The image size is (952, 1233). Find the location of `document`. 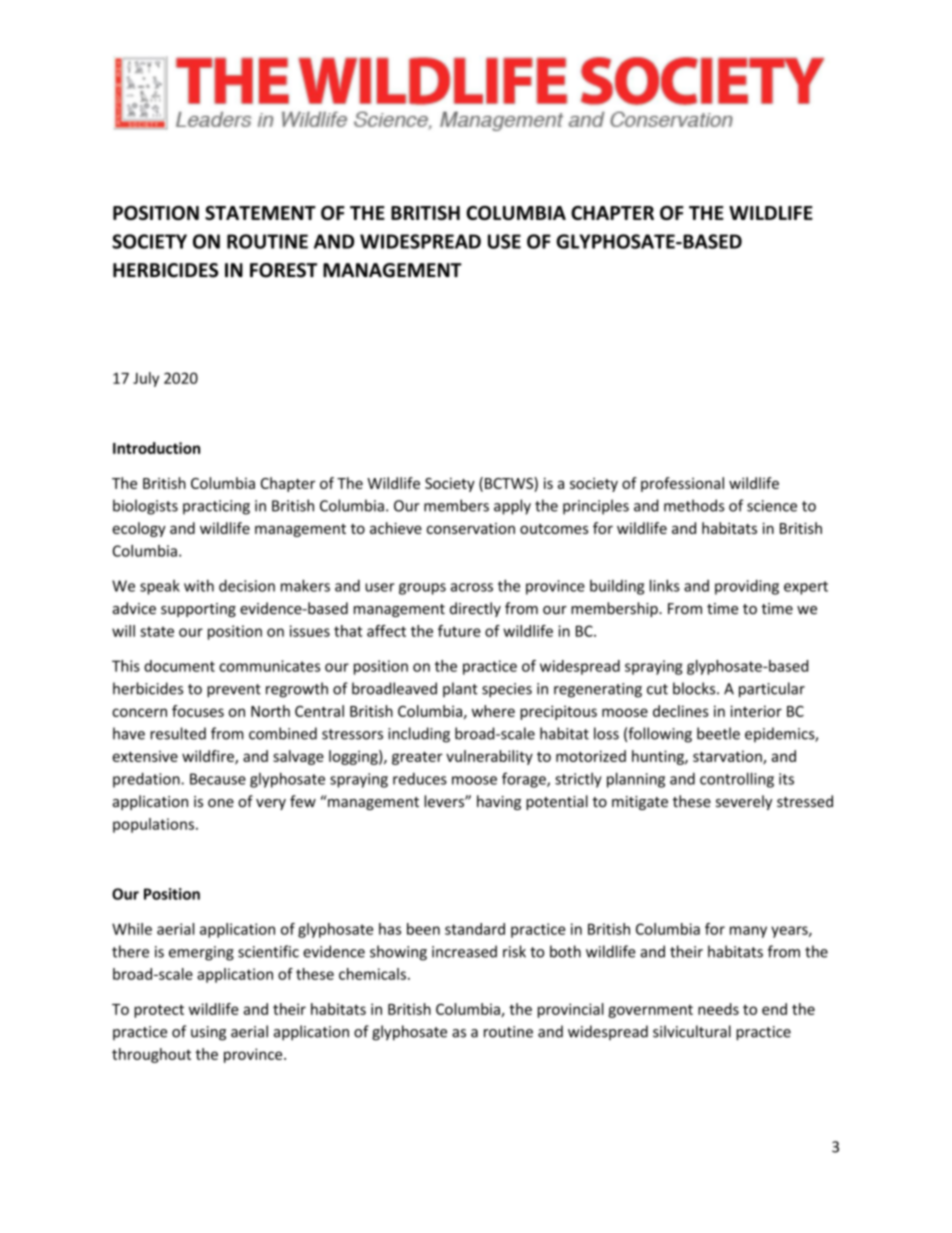

document is located at coordinates (179, 666).
